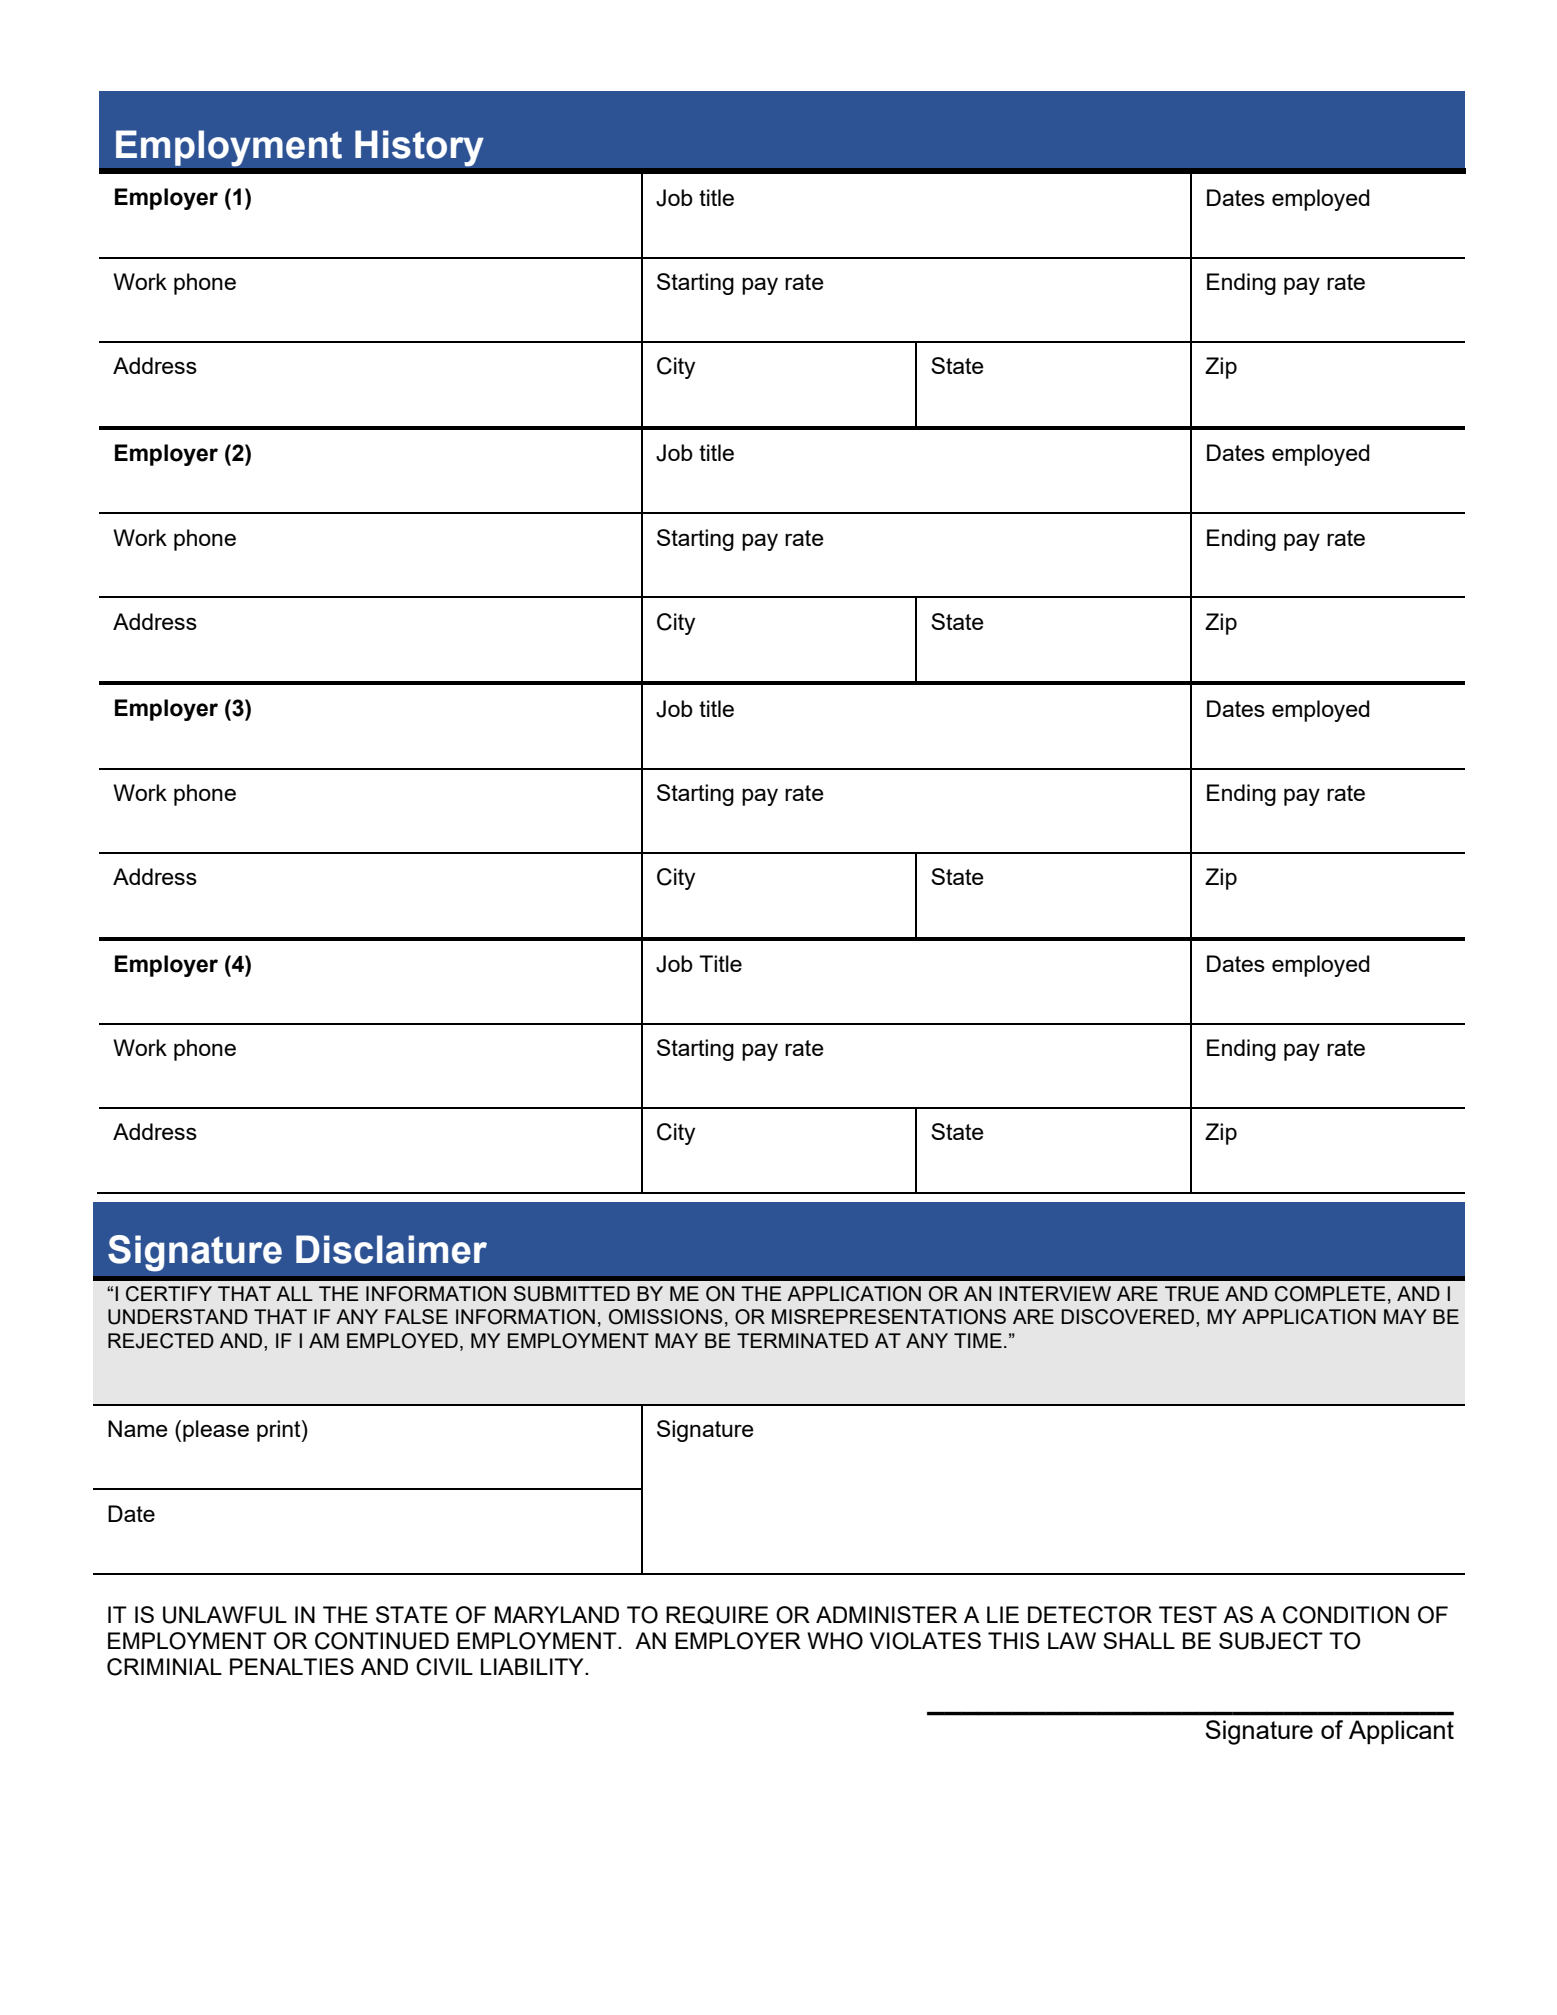  I want to click on COMPLETE, so click(1330, 1294).
